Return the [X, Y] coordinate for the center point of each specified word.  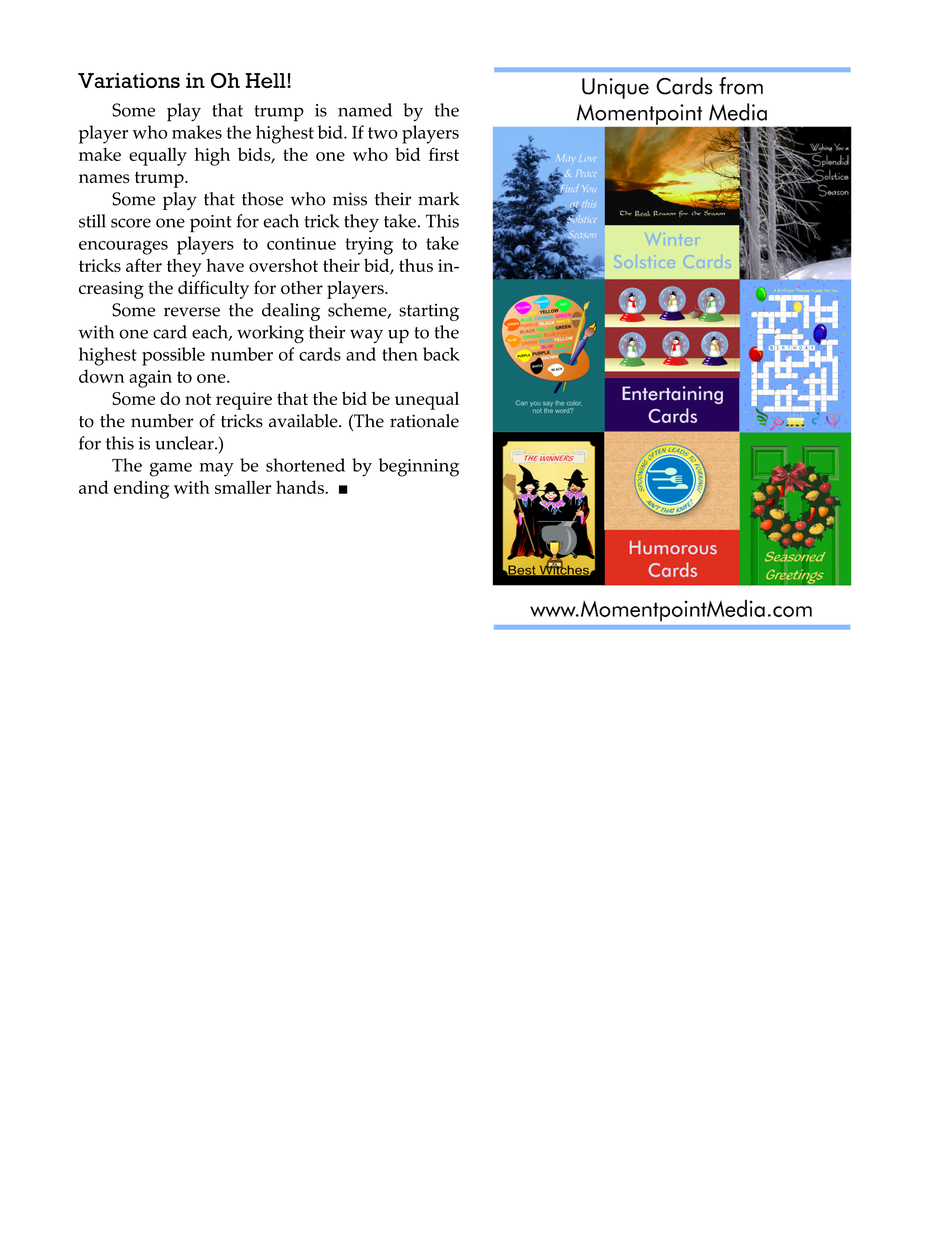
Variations [129, 80]
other [302, 288]
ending [141, 489]
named [365, 110]
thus [416, 265]
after [144, 265]
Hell [267, 80]
